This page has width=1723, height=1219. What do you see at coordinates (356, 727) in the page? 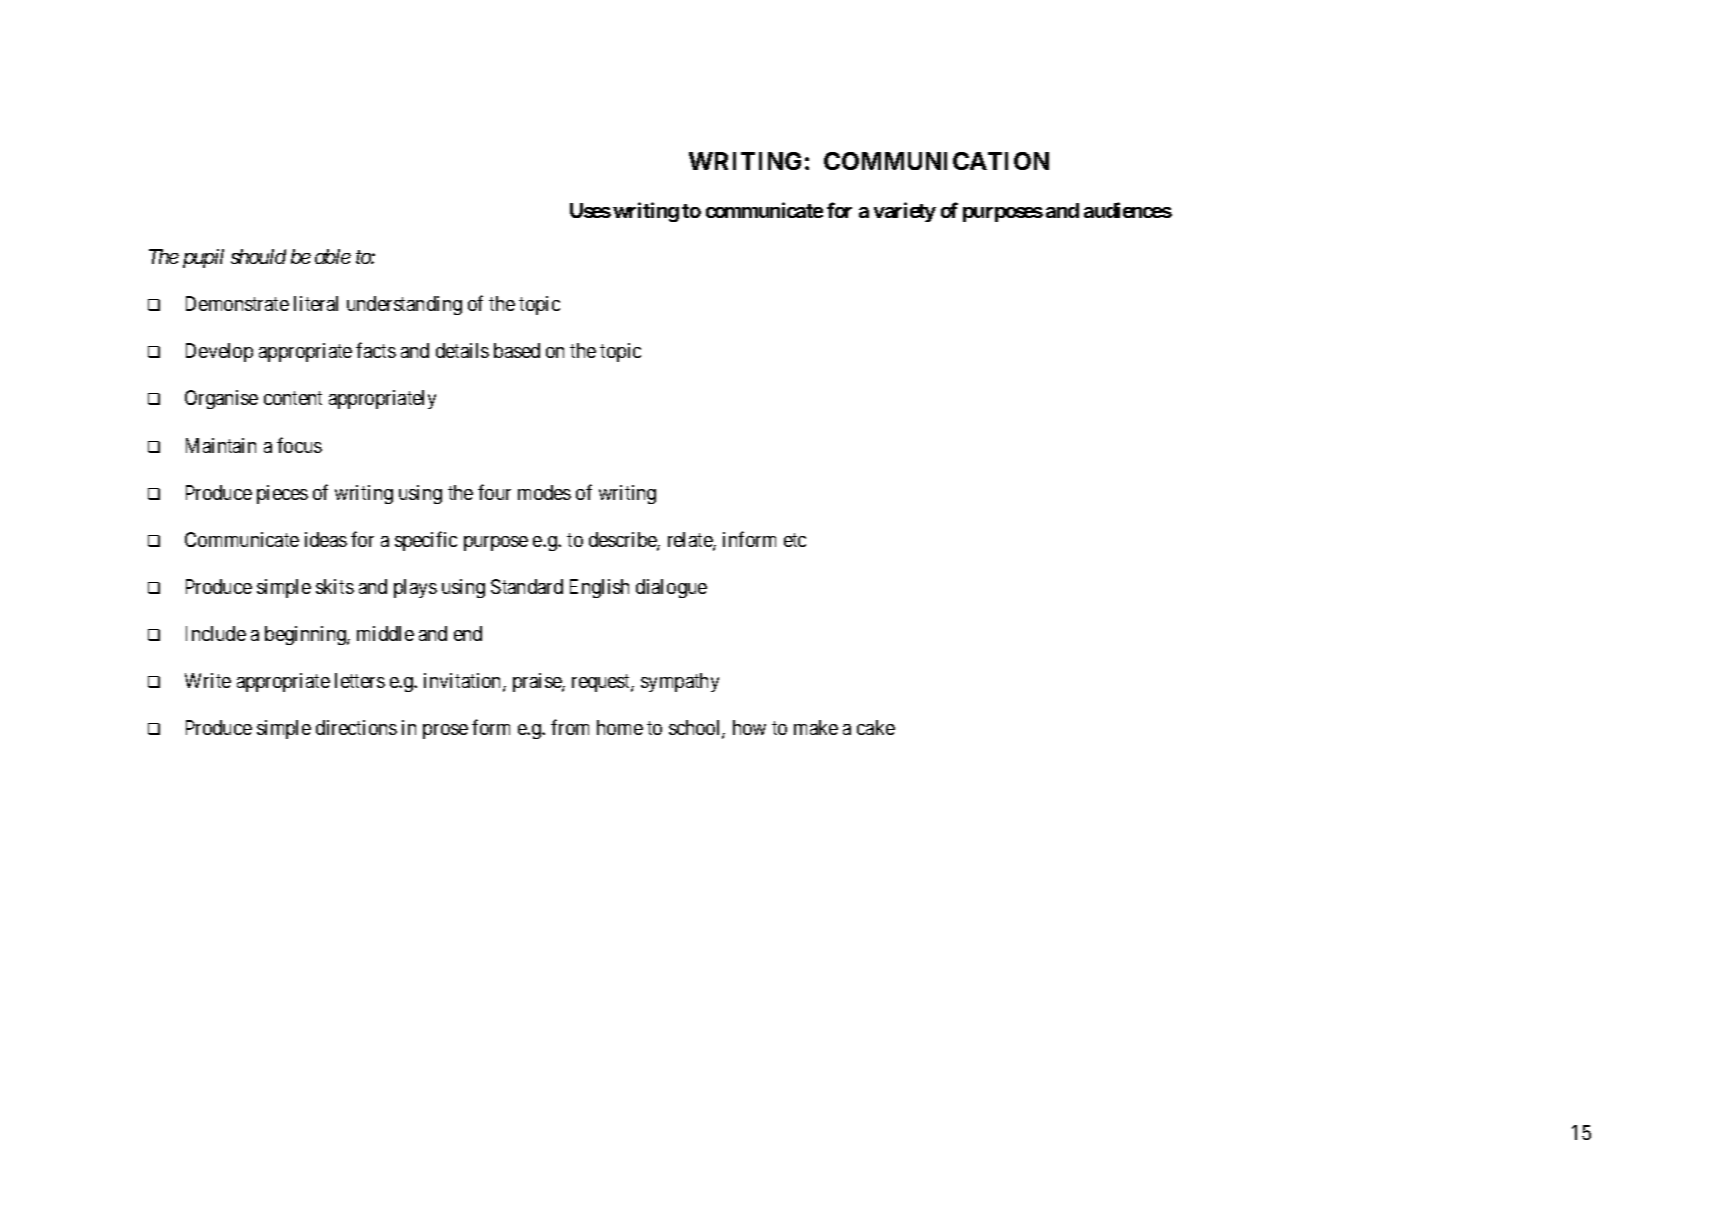
I see `directions` at bounding box center [356, 727].
